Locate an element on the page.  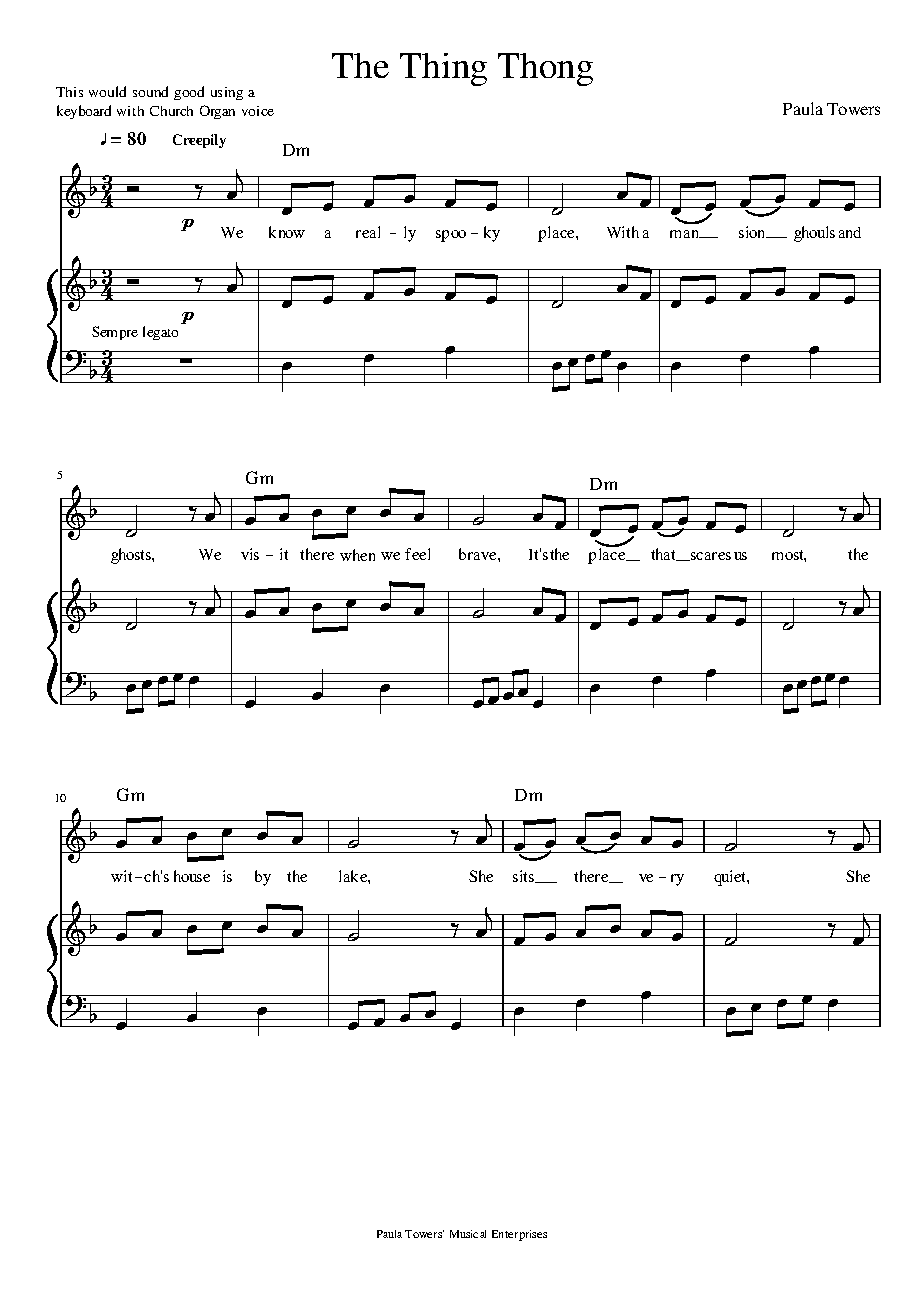
ghouls is located at coordinates (814, 234).
